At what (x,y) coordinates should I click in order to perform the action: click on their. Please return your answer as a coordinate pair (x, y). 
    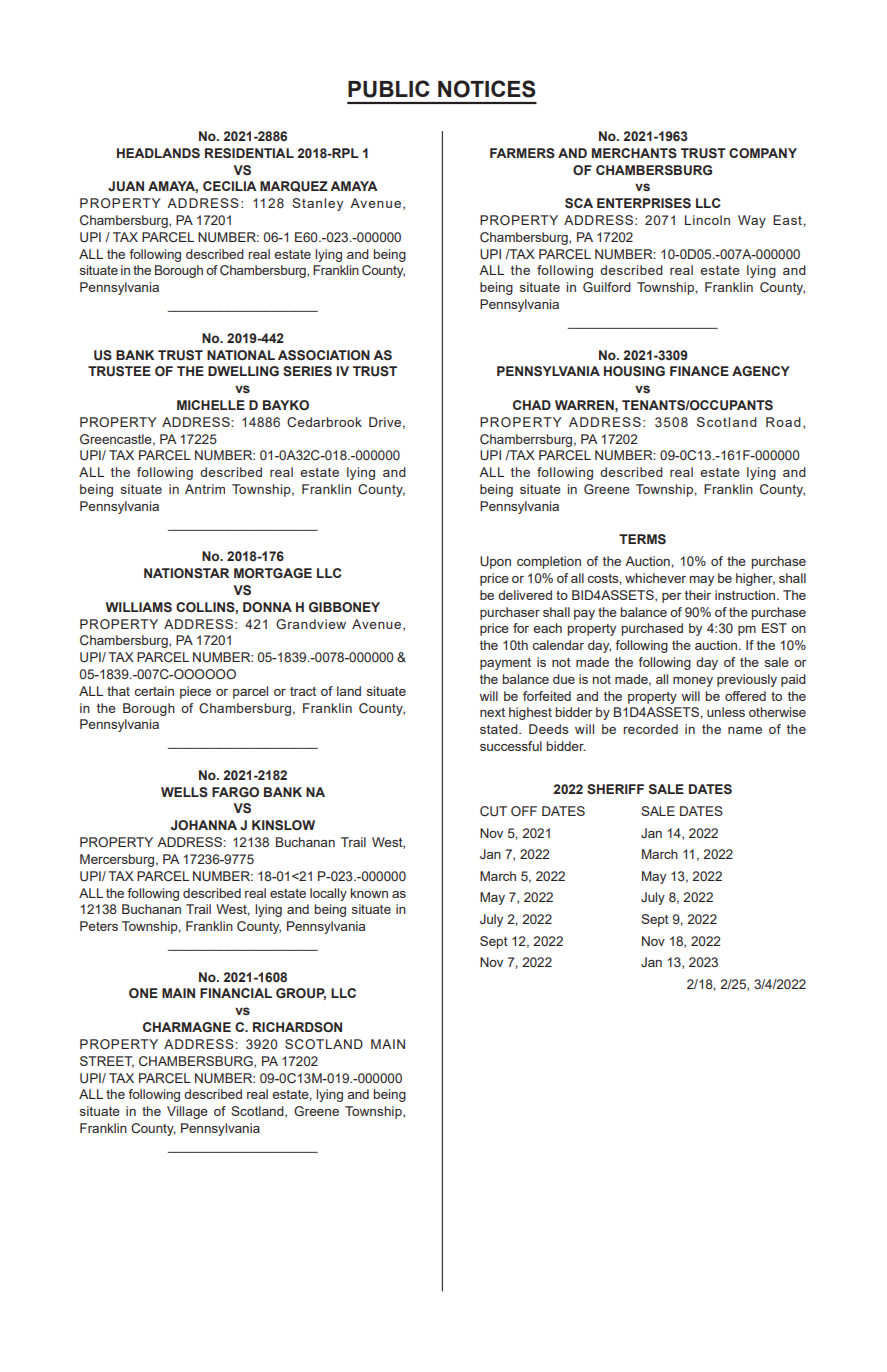
    Looking at the image, I should click on (698, 595).
